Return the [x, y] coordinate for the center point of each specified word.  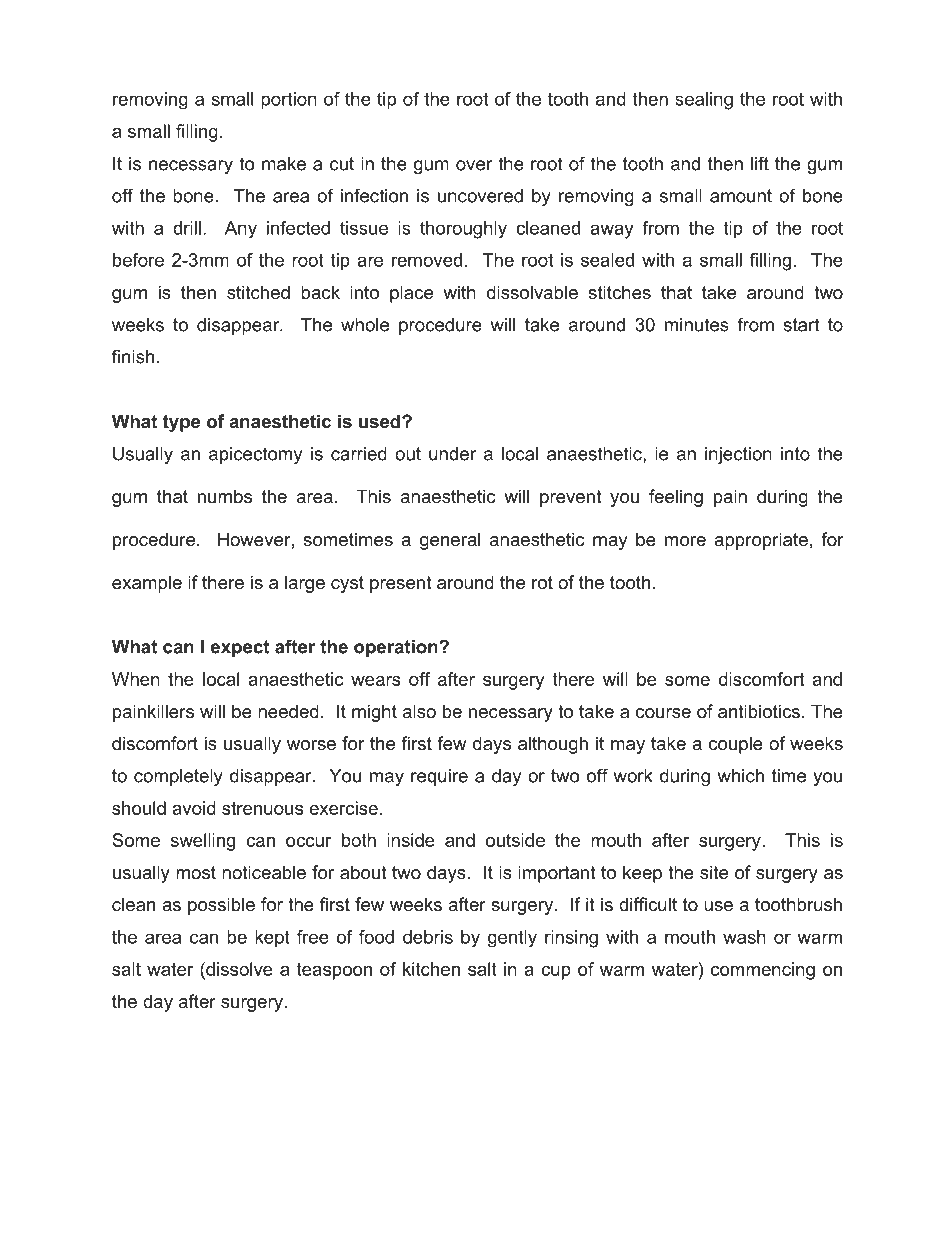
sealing [704, 101]
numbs [225, 496]
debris [428, 937]
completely [178, 777]
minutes [697, 325]
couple [736, 745]
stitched [258, 292]
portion [289, 101]
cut [342, 164]
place [411, 294]
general [450, 541]
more [685, 541]
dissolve [238, 969]
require [439, 777]
